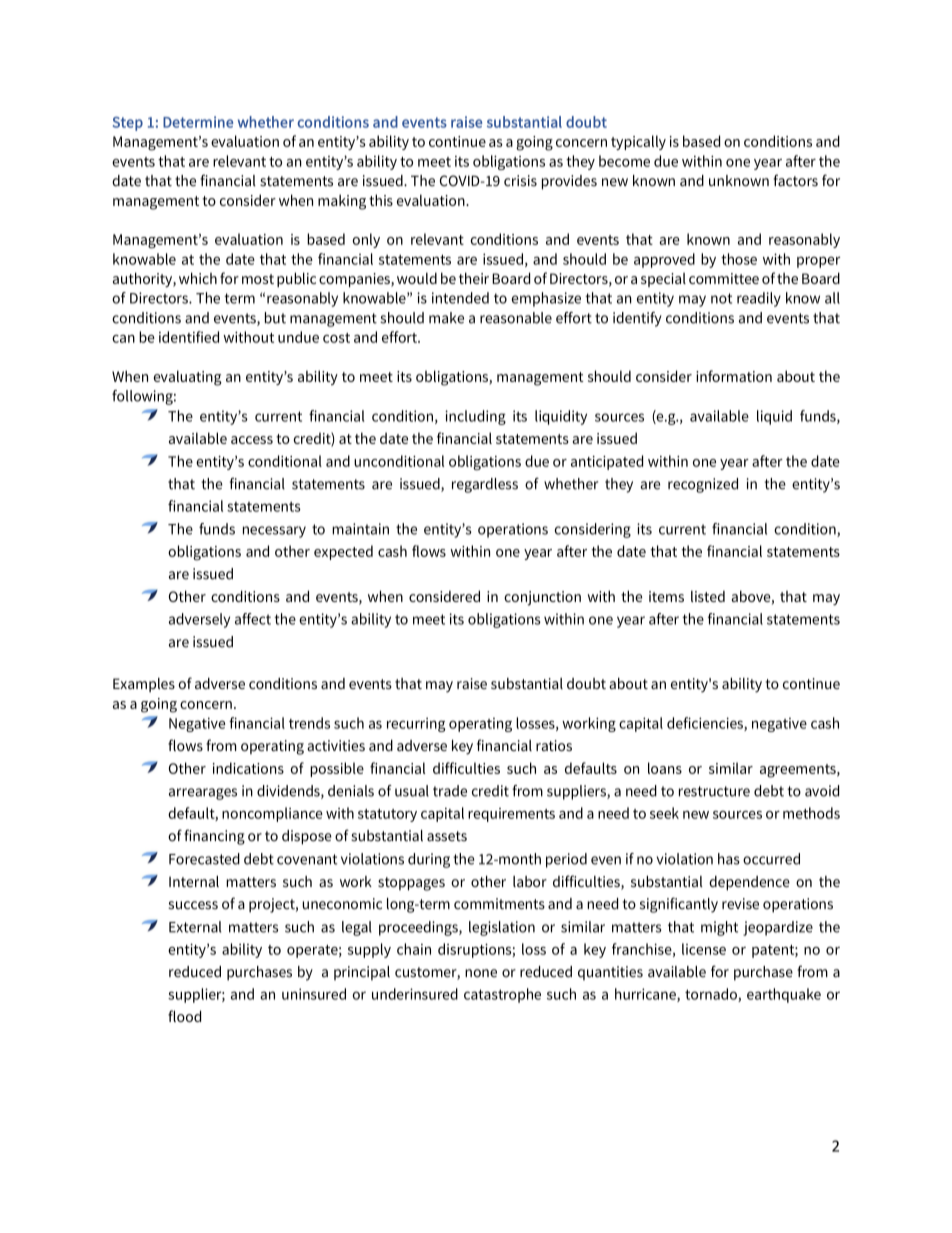  Describe the element at coordinates (188, 378) in the screenshot. I see `evaluating` at that location.
